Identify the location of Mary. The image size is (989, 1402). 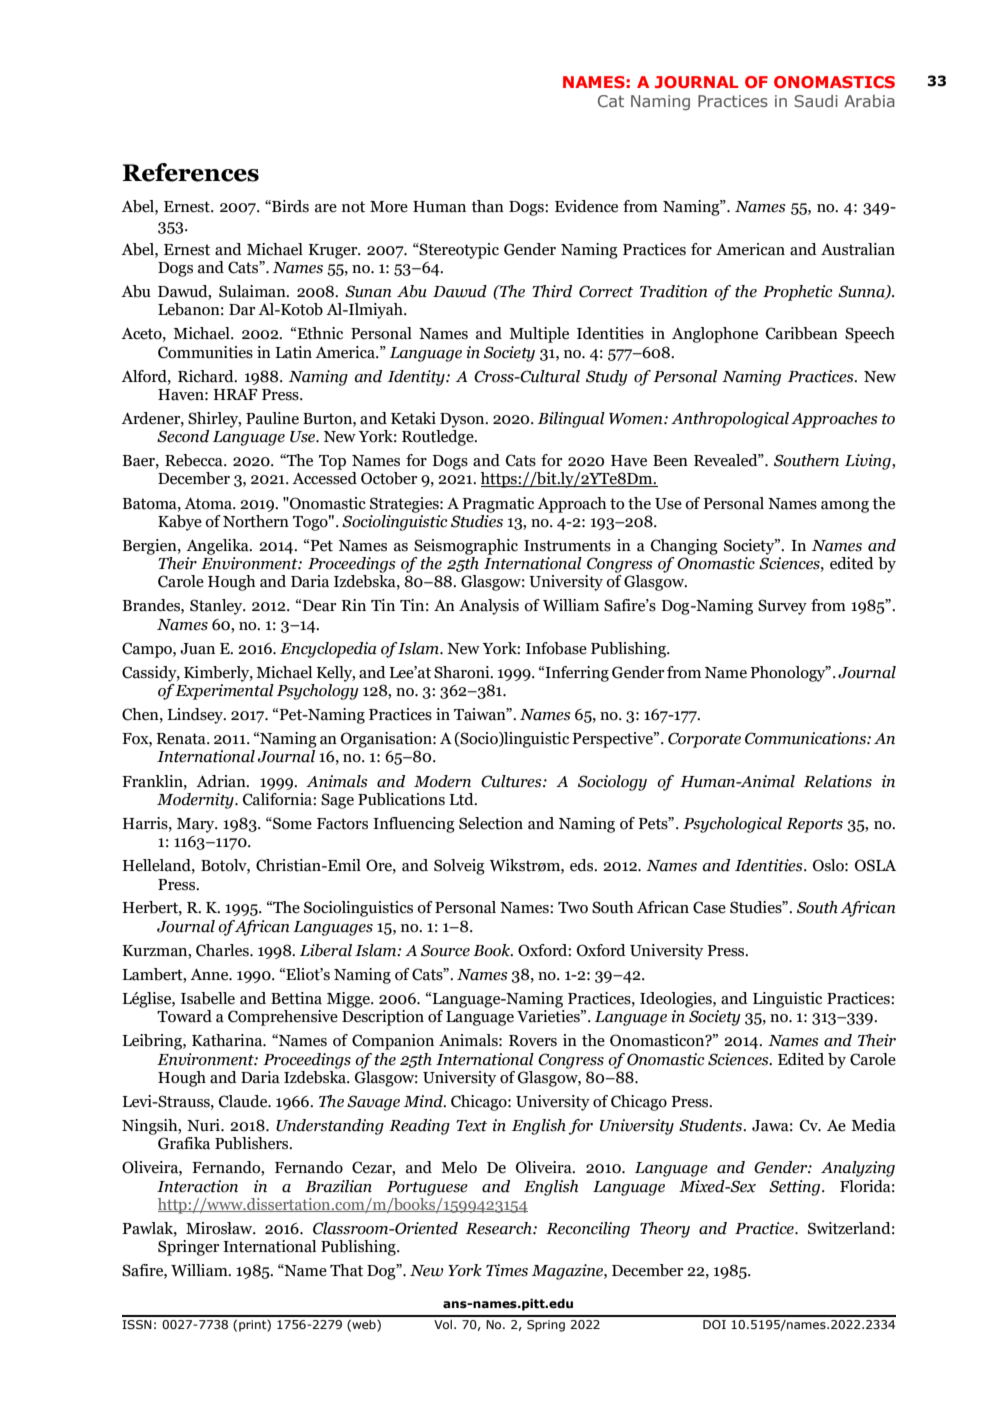
(197, 825).
